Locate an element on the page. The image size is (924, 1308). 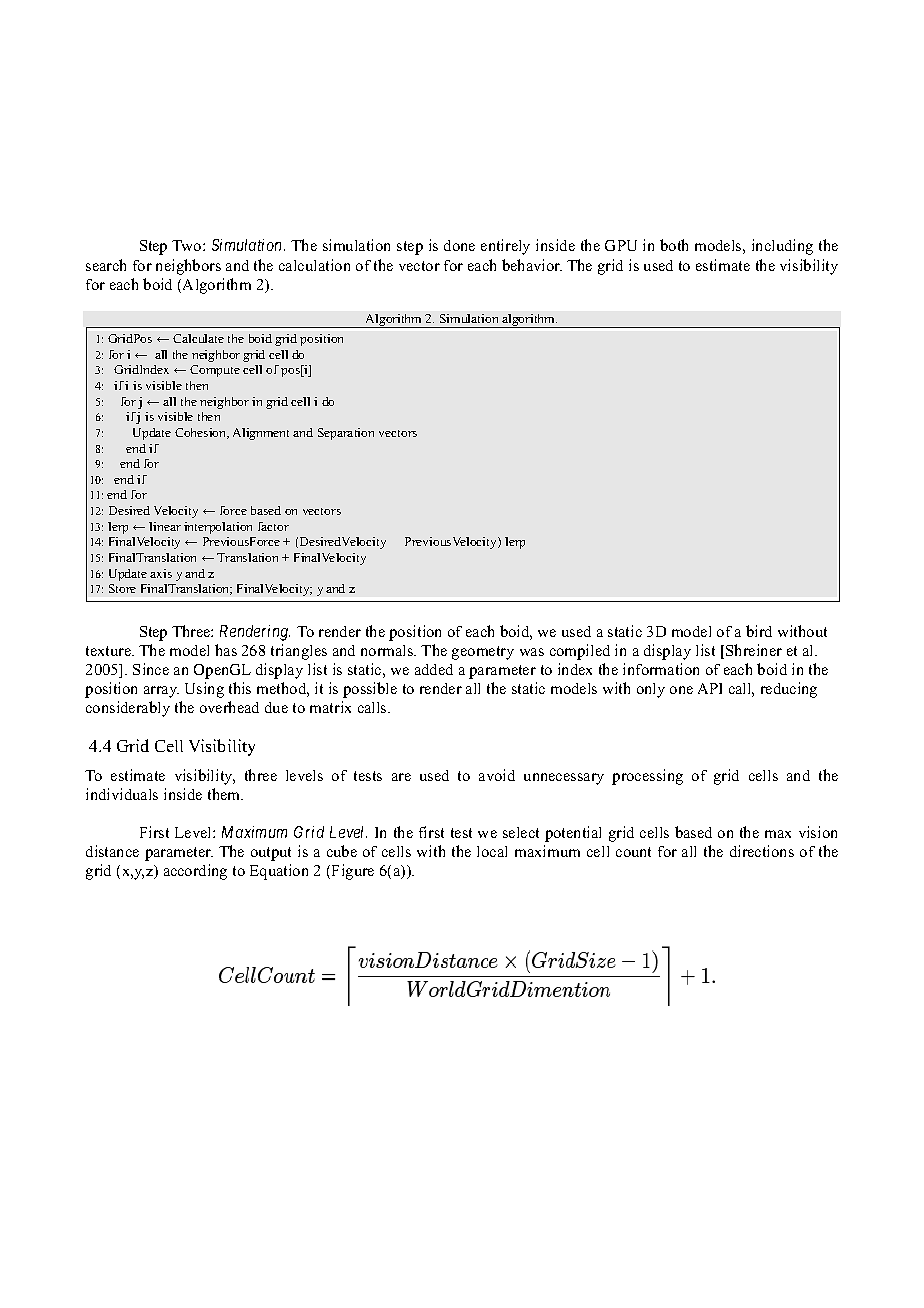
geometry is located at coordinates (483, 653).
